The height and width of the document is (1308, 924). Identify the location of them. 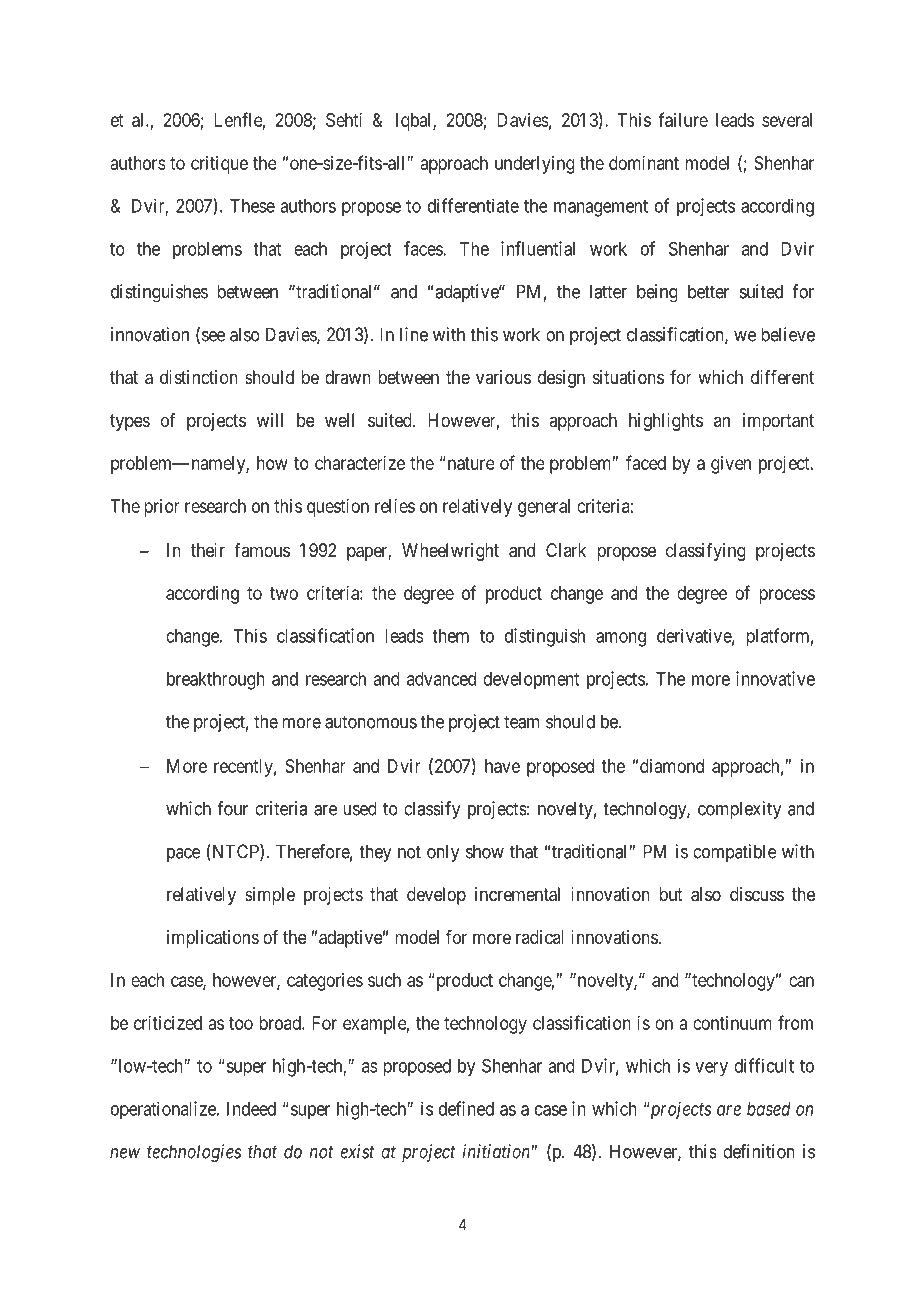
(450, 636).
